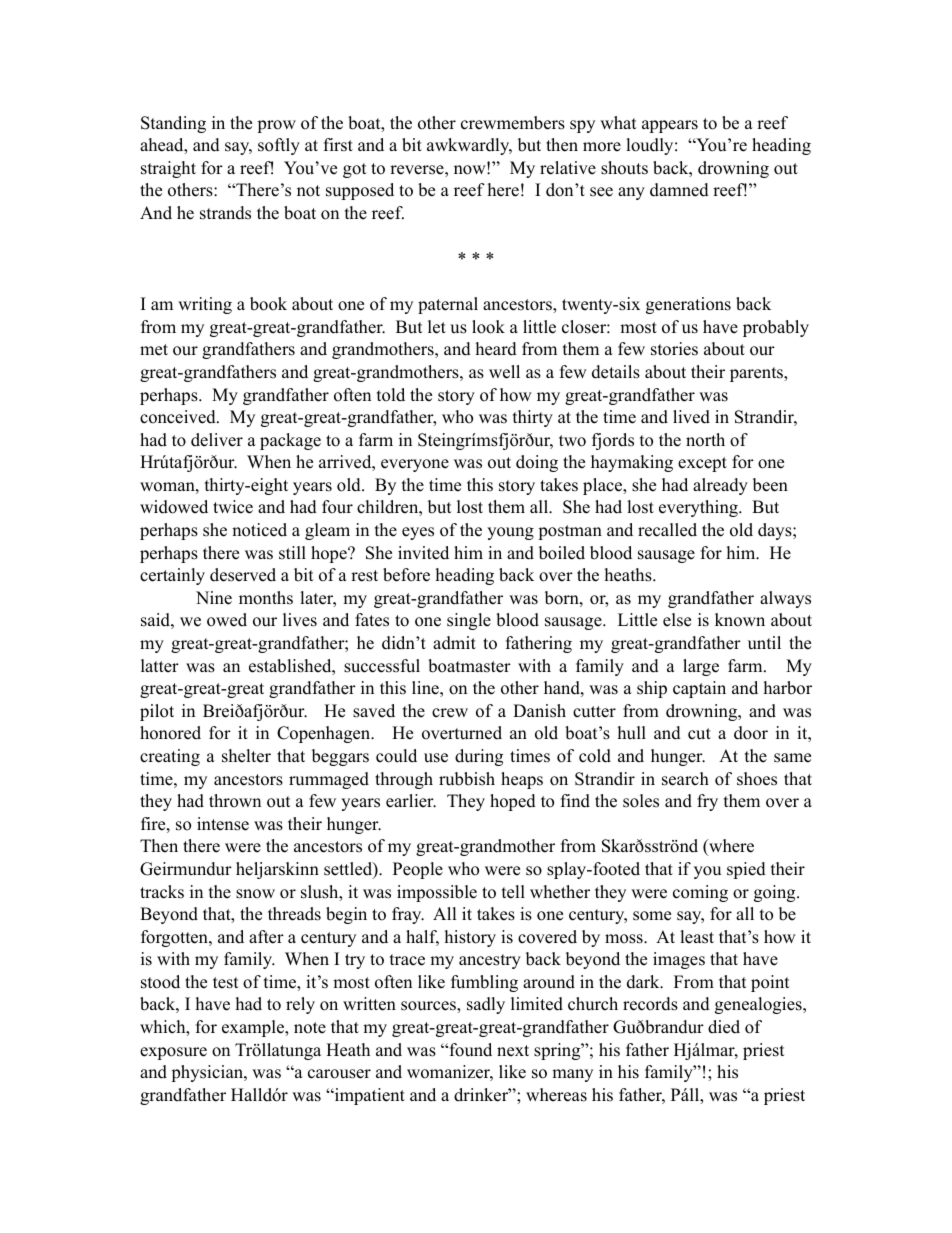 The image size is (952, 1233). What do you see at coordinates (173, 1053) in the screenshot?
I see `exposure` at bounding box center [173, 1053].
